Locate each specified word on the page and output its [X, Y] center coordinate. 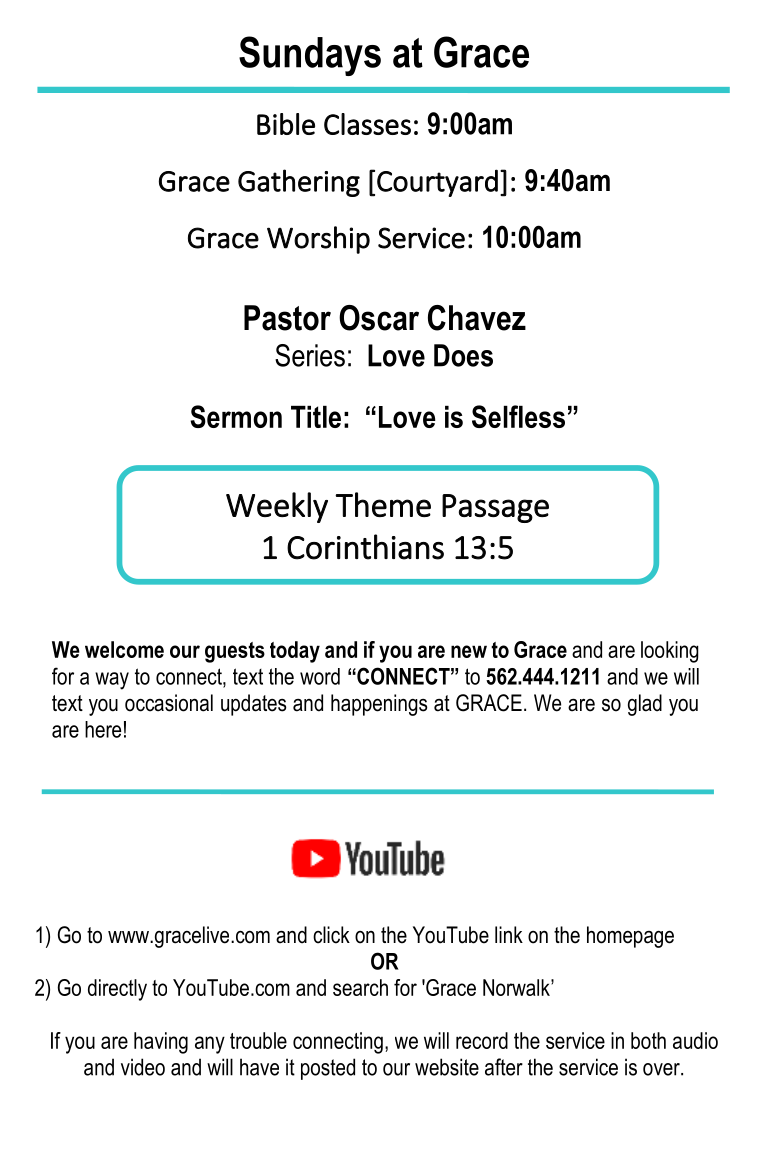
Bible [286, 124]
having [161, 1043]
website [447, 1067]
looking [670, 652]
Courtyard [437, 183]
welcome [124, 649]
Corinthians [365, 547]
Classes [367, 124]
